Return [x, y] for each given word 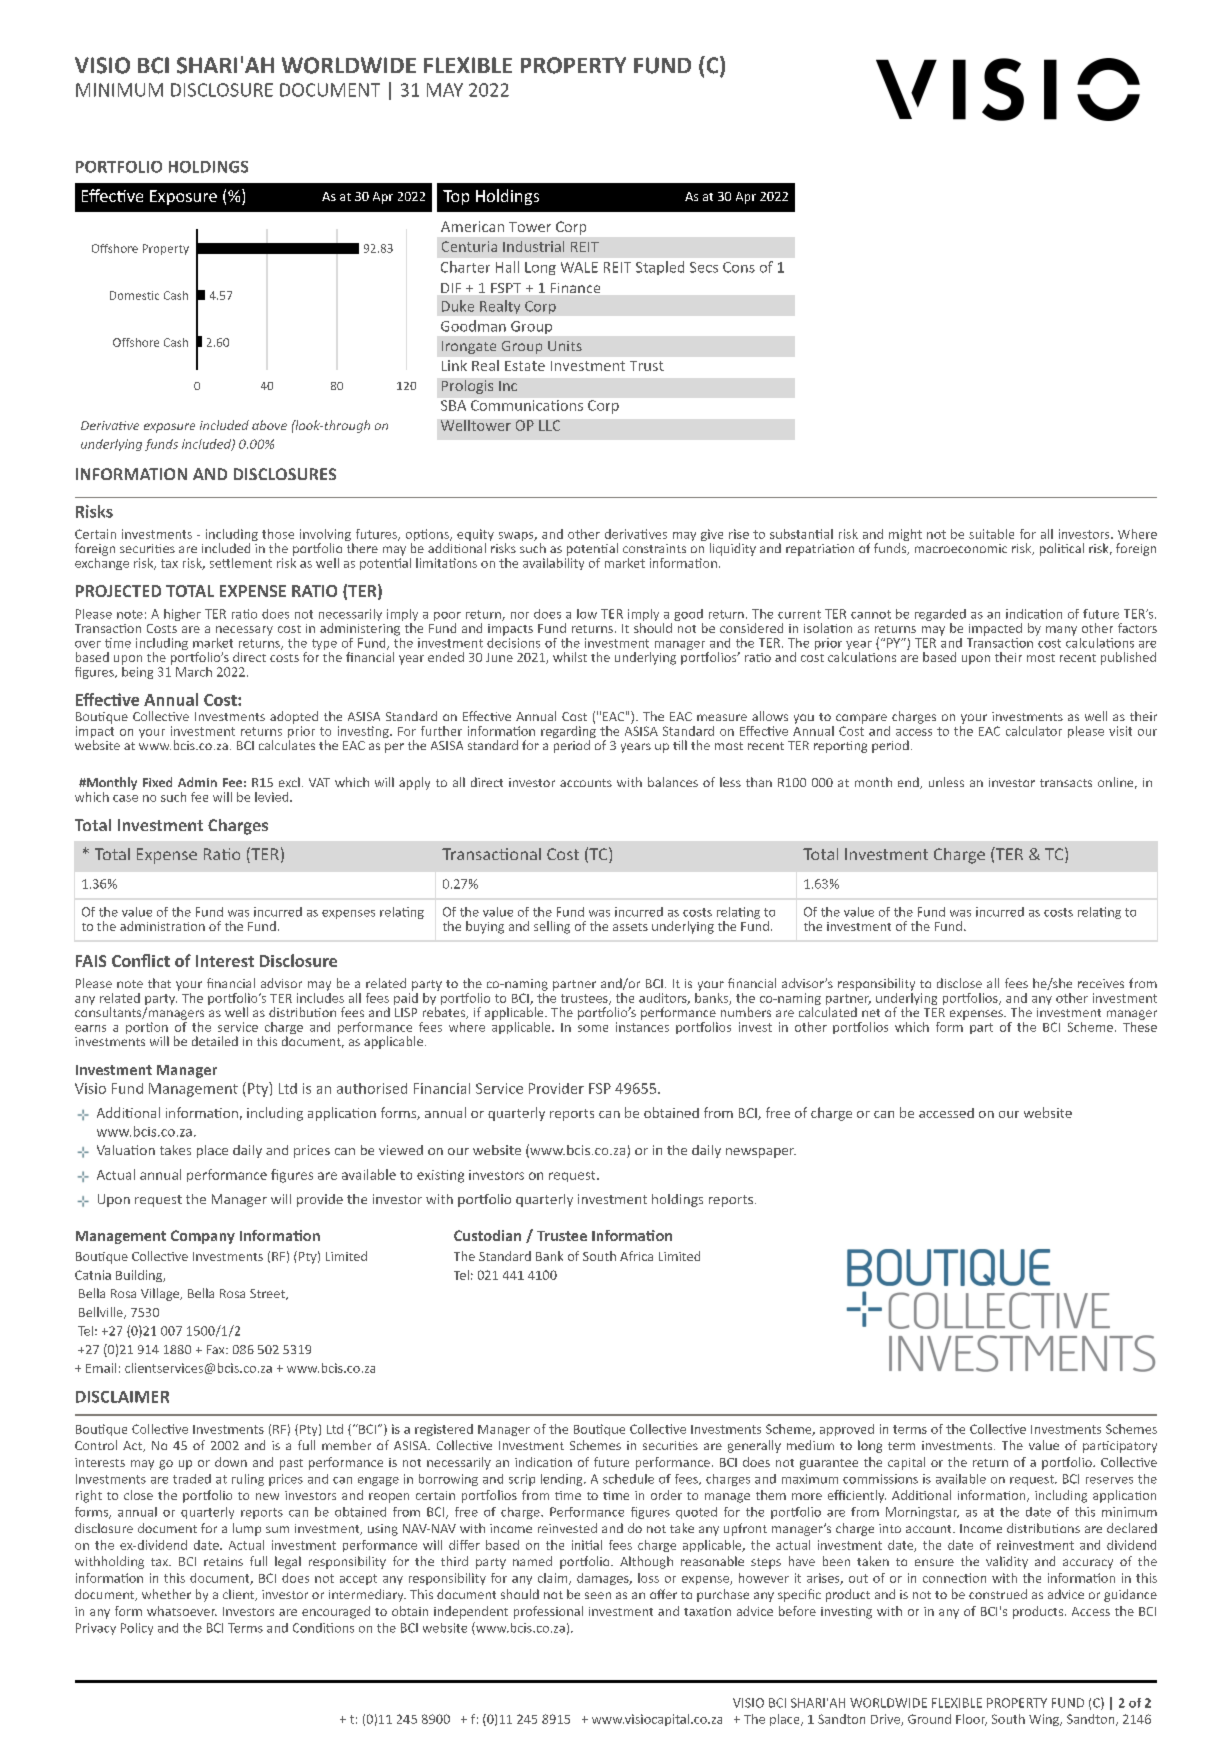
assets [630, 927]
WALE [579, 267]
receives [1101, 983]
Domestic [134, 295]
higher [182, 615]
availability [553, 562]
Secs [704, 267]
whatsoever [182, 1611]
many [1061, 631]
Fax [217, 1349]
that [159, 983]
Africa [636, 1256]
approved [847, 1430]
